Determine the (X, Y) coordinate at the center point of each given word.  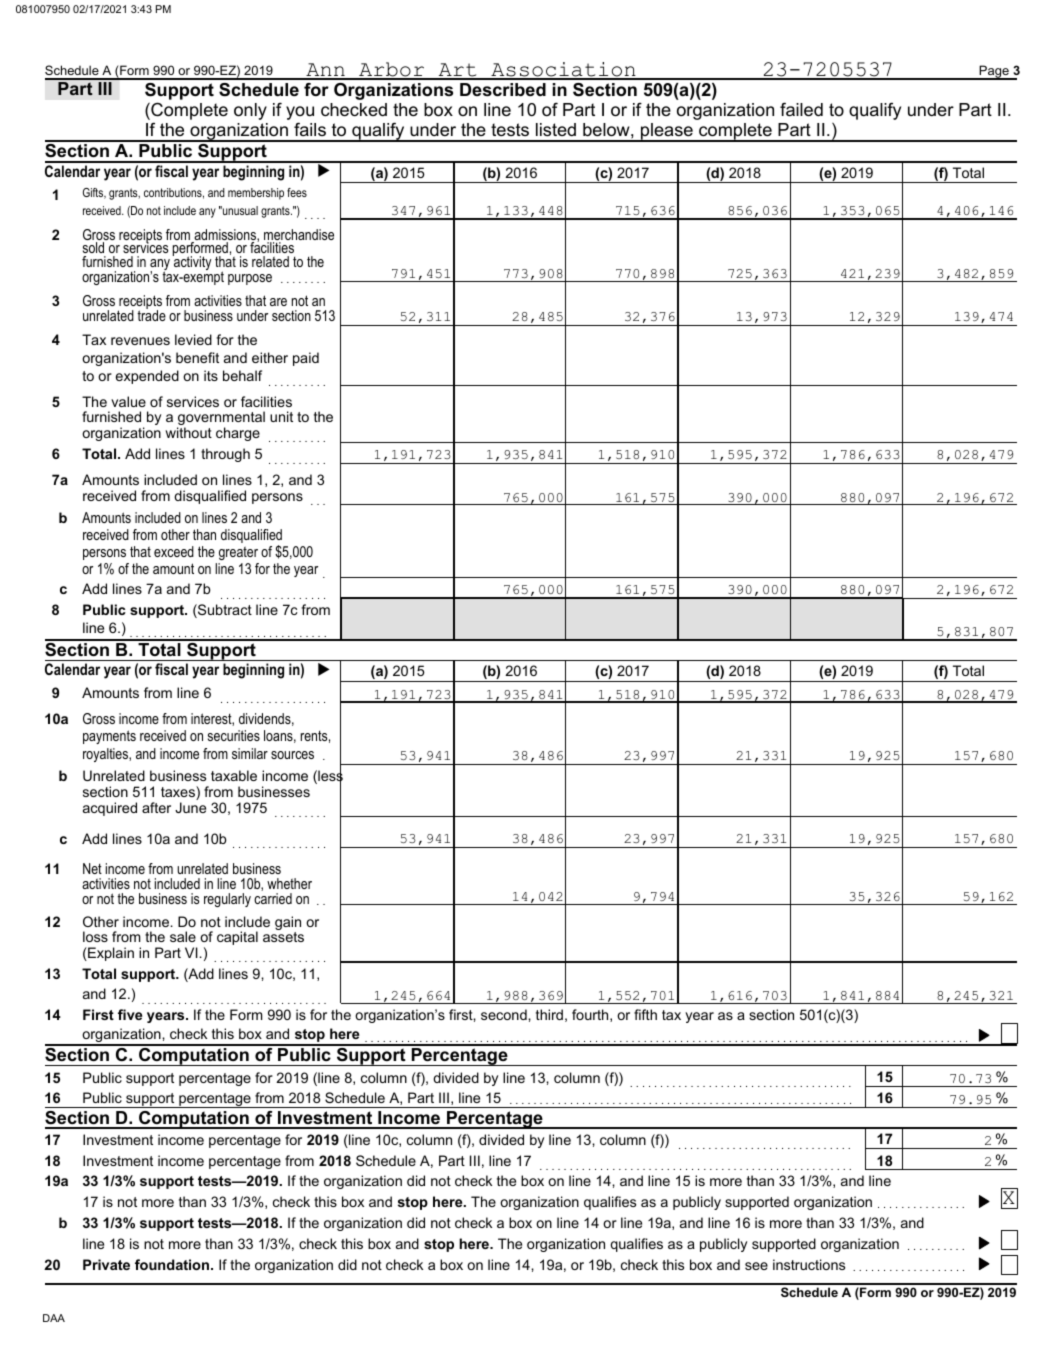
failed (801, 109)
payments (109, 737)
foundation (173, 1264)
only (250, 111)
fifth (645, 1014)
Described (503, 90)
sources (292, 755)
